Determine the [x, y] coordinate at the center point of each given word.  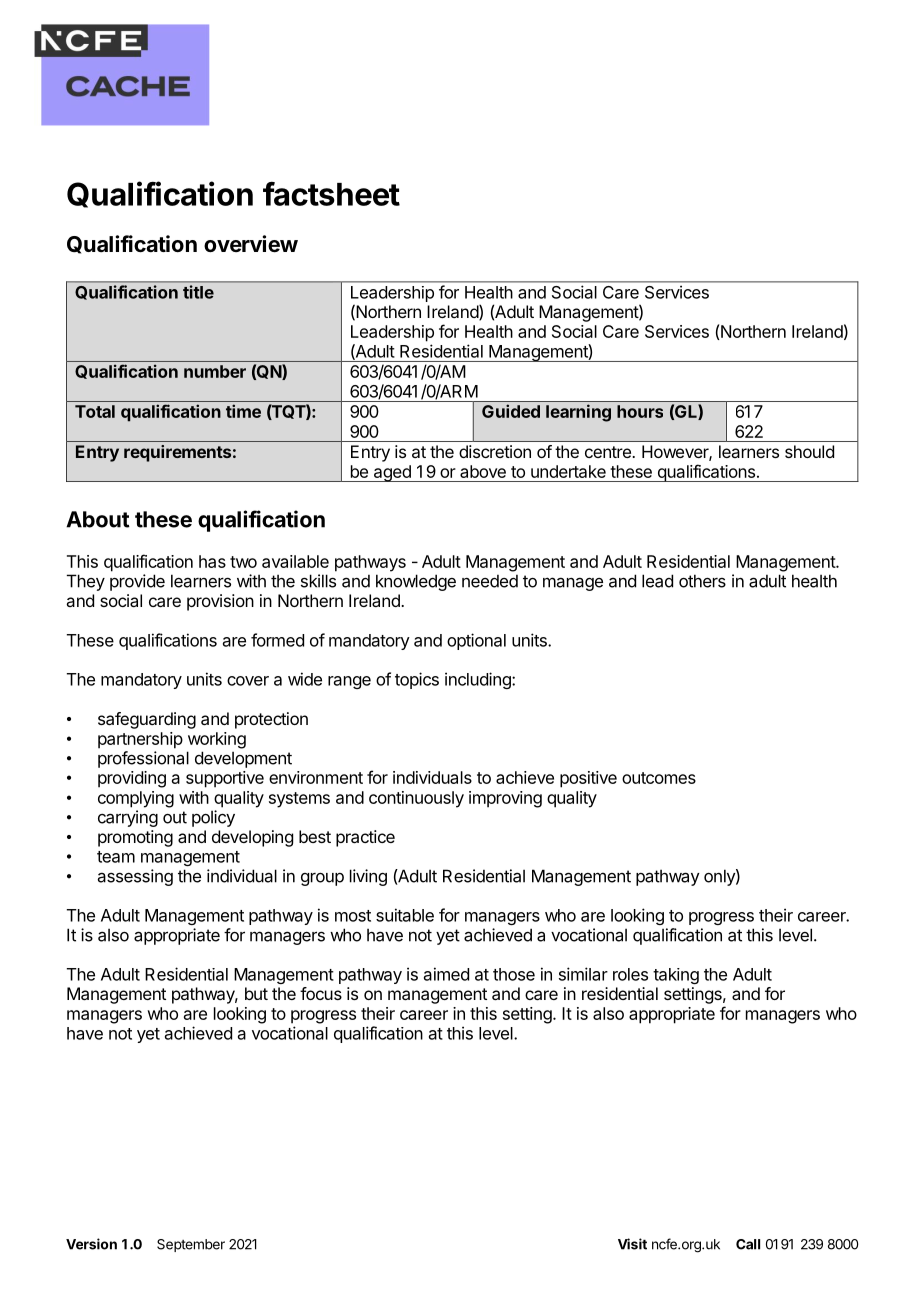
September [191, 1245]
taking [676, 976]
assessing [135, 877]
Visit [632, 1244]
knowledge [416, 582]
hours [640, 411]
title [198, 292]
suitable [405, 915]
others [702, 581]
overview [251, 244]
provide [137, 582]
